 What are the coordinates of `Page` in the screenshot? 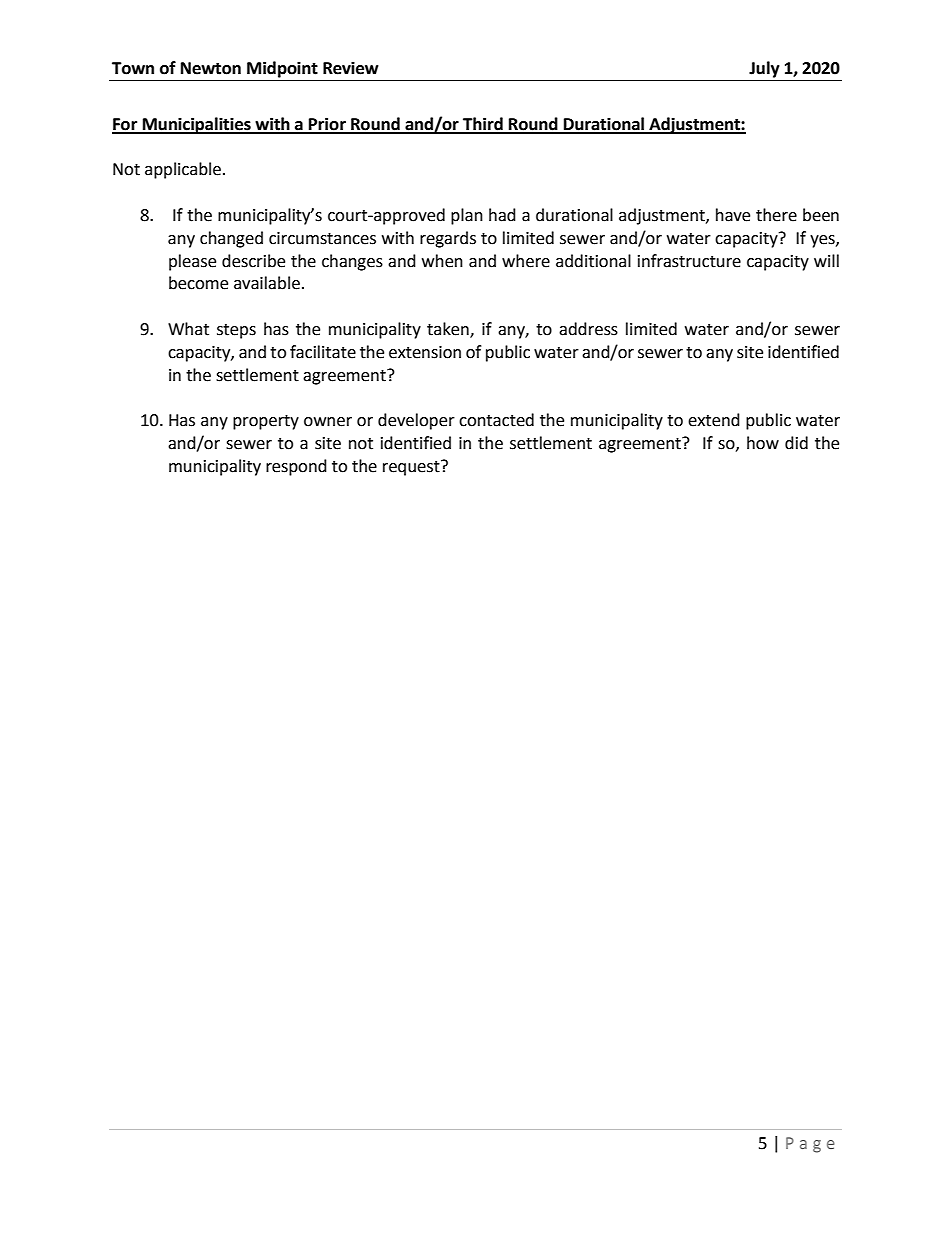 It's located at (810, 1145).
